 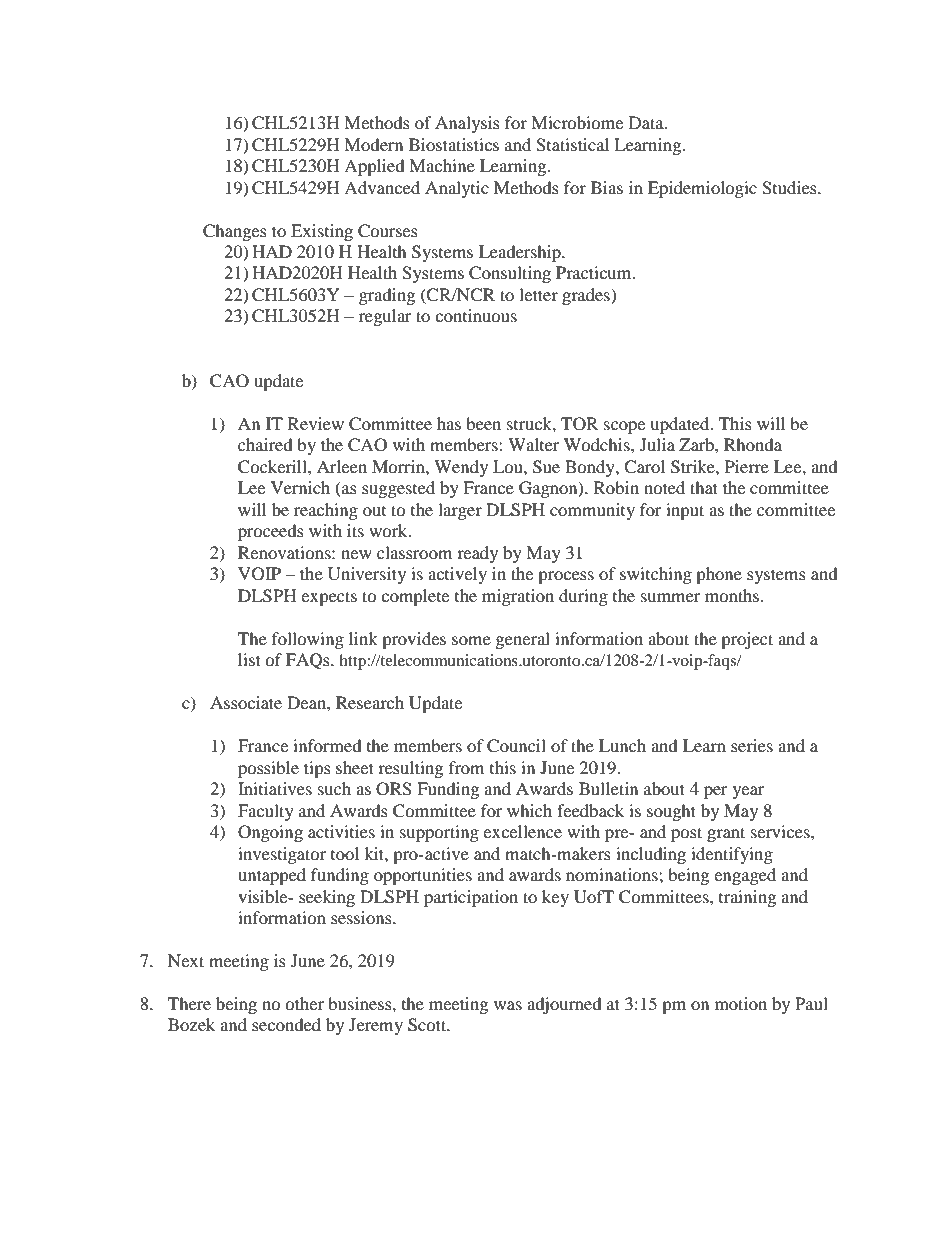 I want to click on was, so click(x=508, y=1005).
